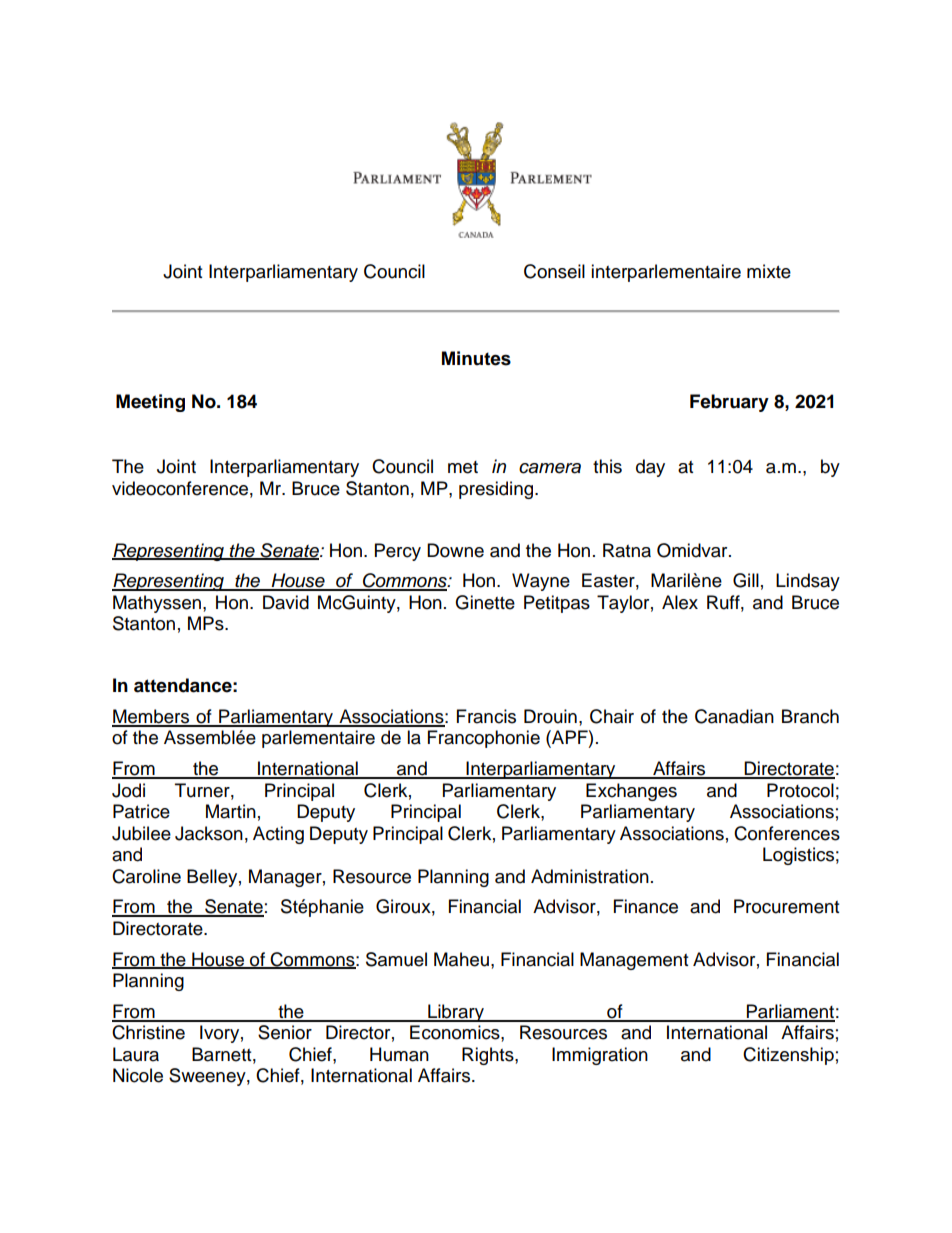 The width and height of the screenshot is (952, 1233). What do you see at coordinates (769, 271) in the screenshot?
I see `mixte` at bounding box center [769, 271].
